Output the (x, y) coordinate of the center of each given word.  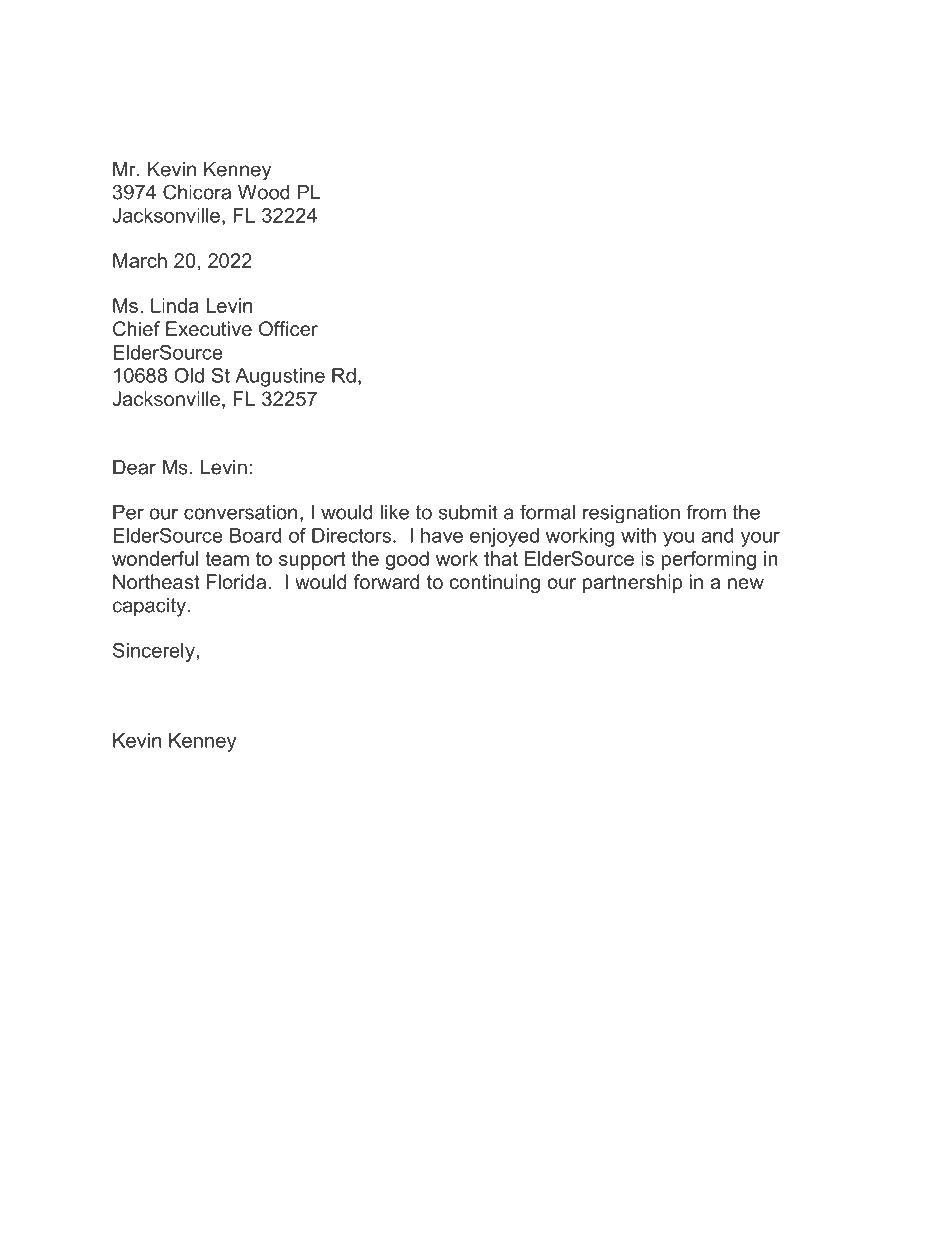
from (706, 512)
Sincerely (154, 652)
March (140, 260)
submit (468, 512)
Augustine (280, 377)
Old (189, 375)
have (442, 535)
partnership (632, 583)
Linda (175, 305)
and (717, 535)
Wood (264, 192)
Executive (209, 328)
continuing (495, 583)
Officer (288, 328)
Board (255, 535)
